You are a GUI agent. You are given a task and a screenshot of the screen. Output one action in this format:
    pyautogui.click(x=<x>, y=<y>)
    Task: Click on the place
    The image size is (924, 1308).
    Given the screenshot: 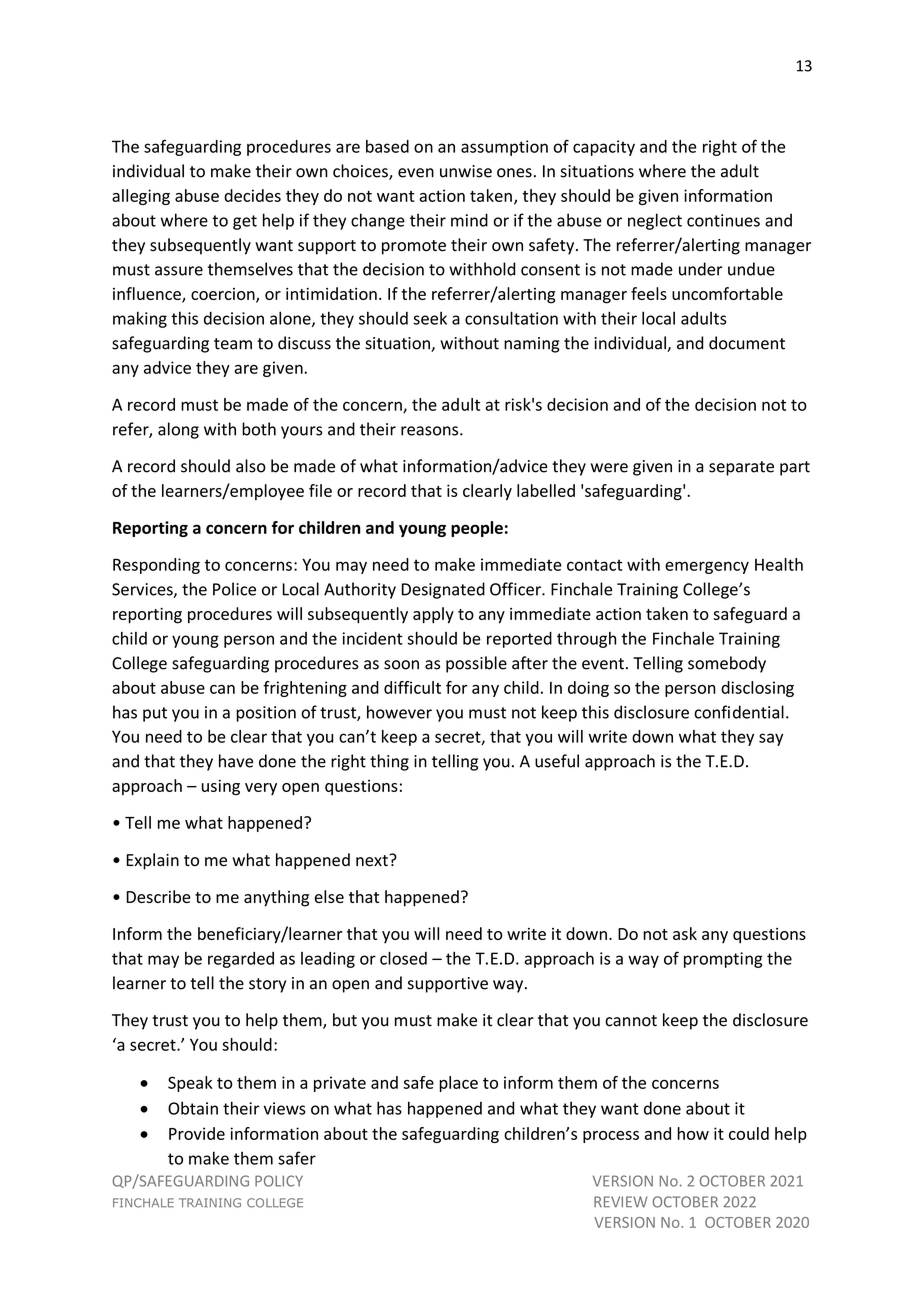 What is the action you would take?
    pyautogui.click(x=458, y=1084)
